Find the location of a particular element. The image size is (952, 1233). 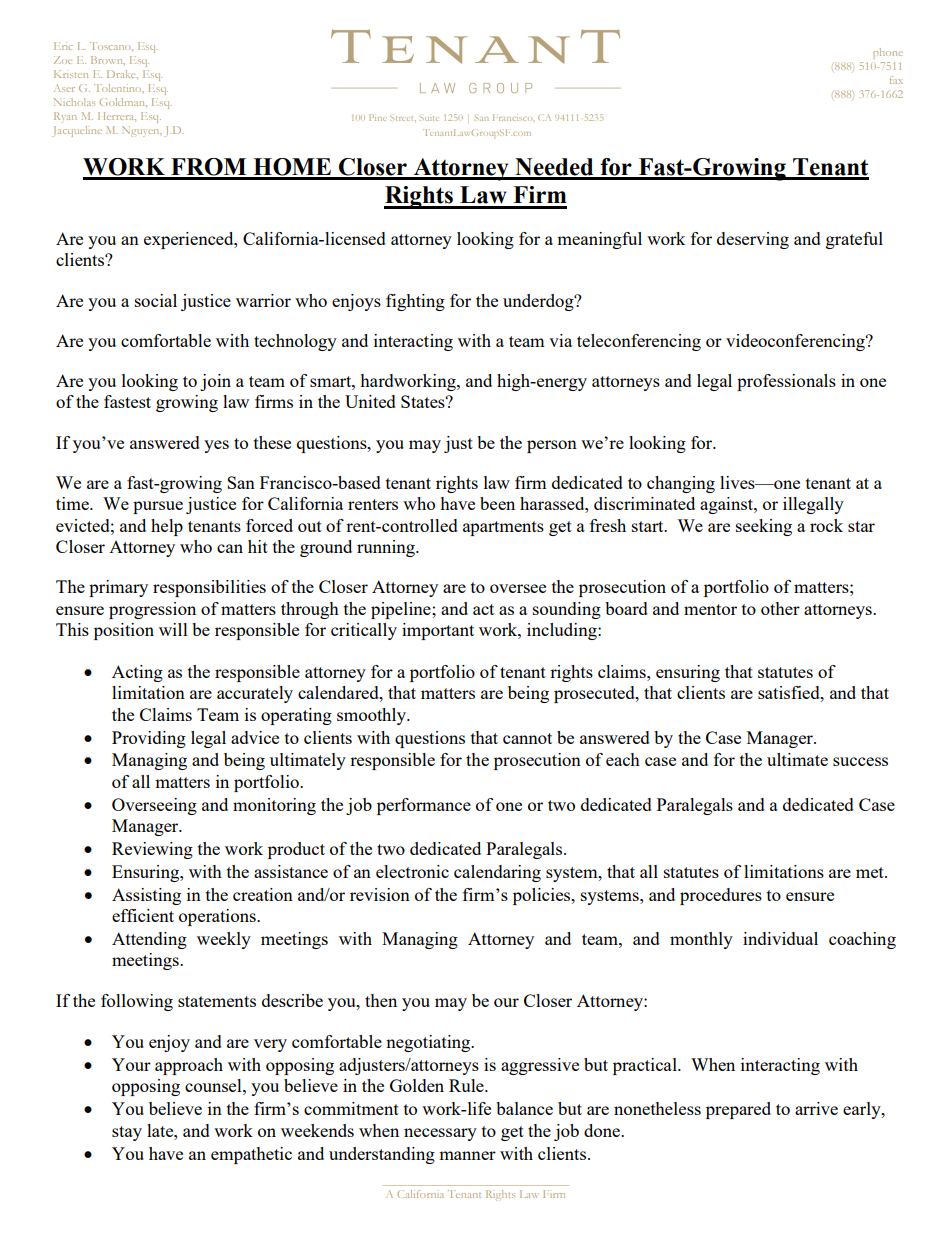

been is located at coordinates (497, 503).
